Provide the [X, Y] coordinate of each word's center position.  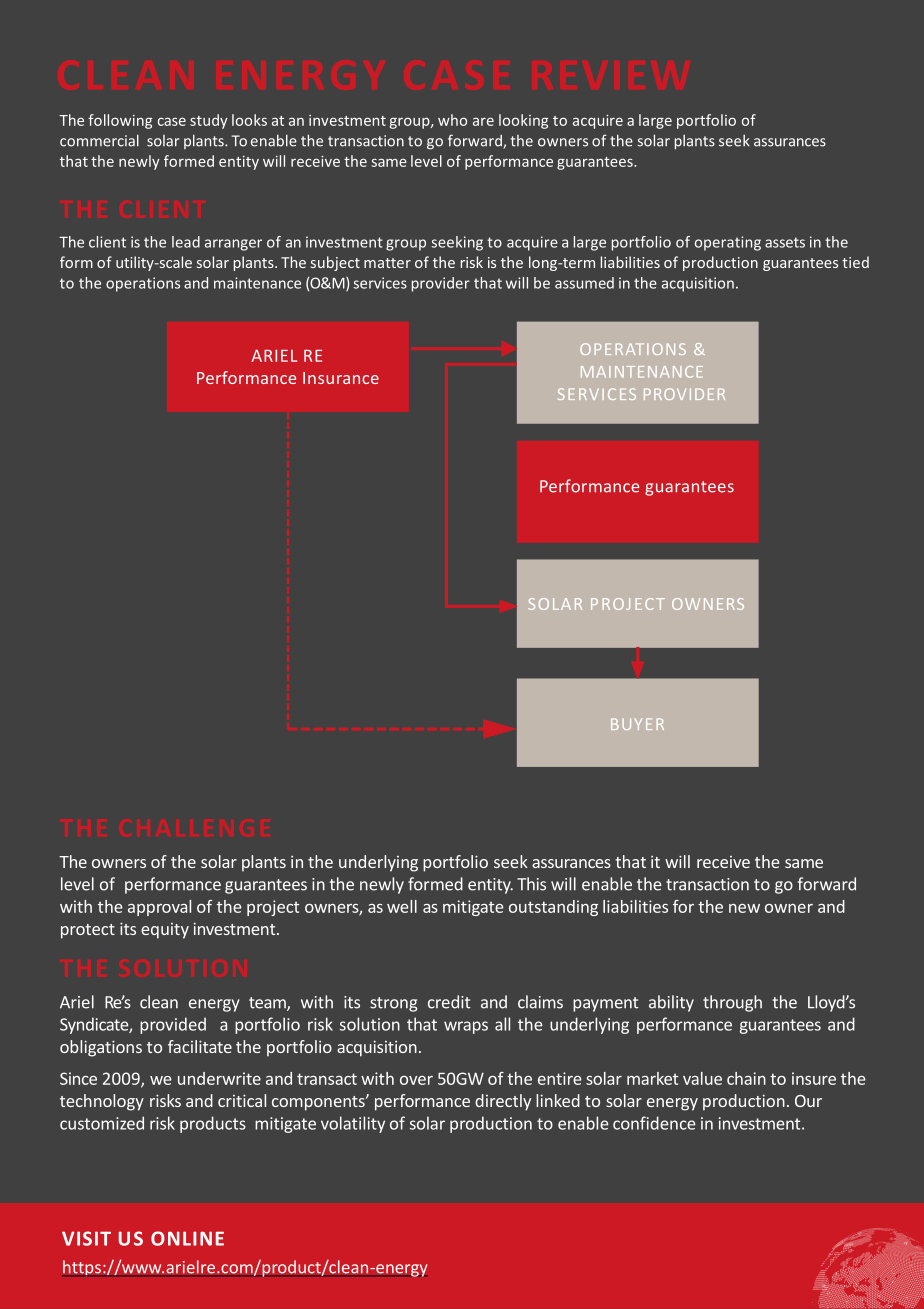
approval [159, 908]
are [483, 121]
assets [785, 242]
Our [808, 1101]
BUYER [637, 724]
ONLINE [187, 1238]
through [732, 1003]
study [209, 121]
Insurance [341, 378]
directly [503, 1102]
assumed [584, 283]
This [531, 884]
